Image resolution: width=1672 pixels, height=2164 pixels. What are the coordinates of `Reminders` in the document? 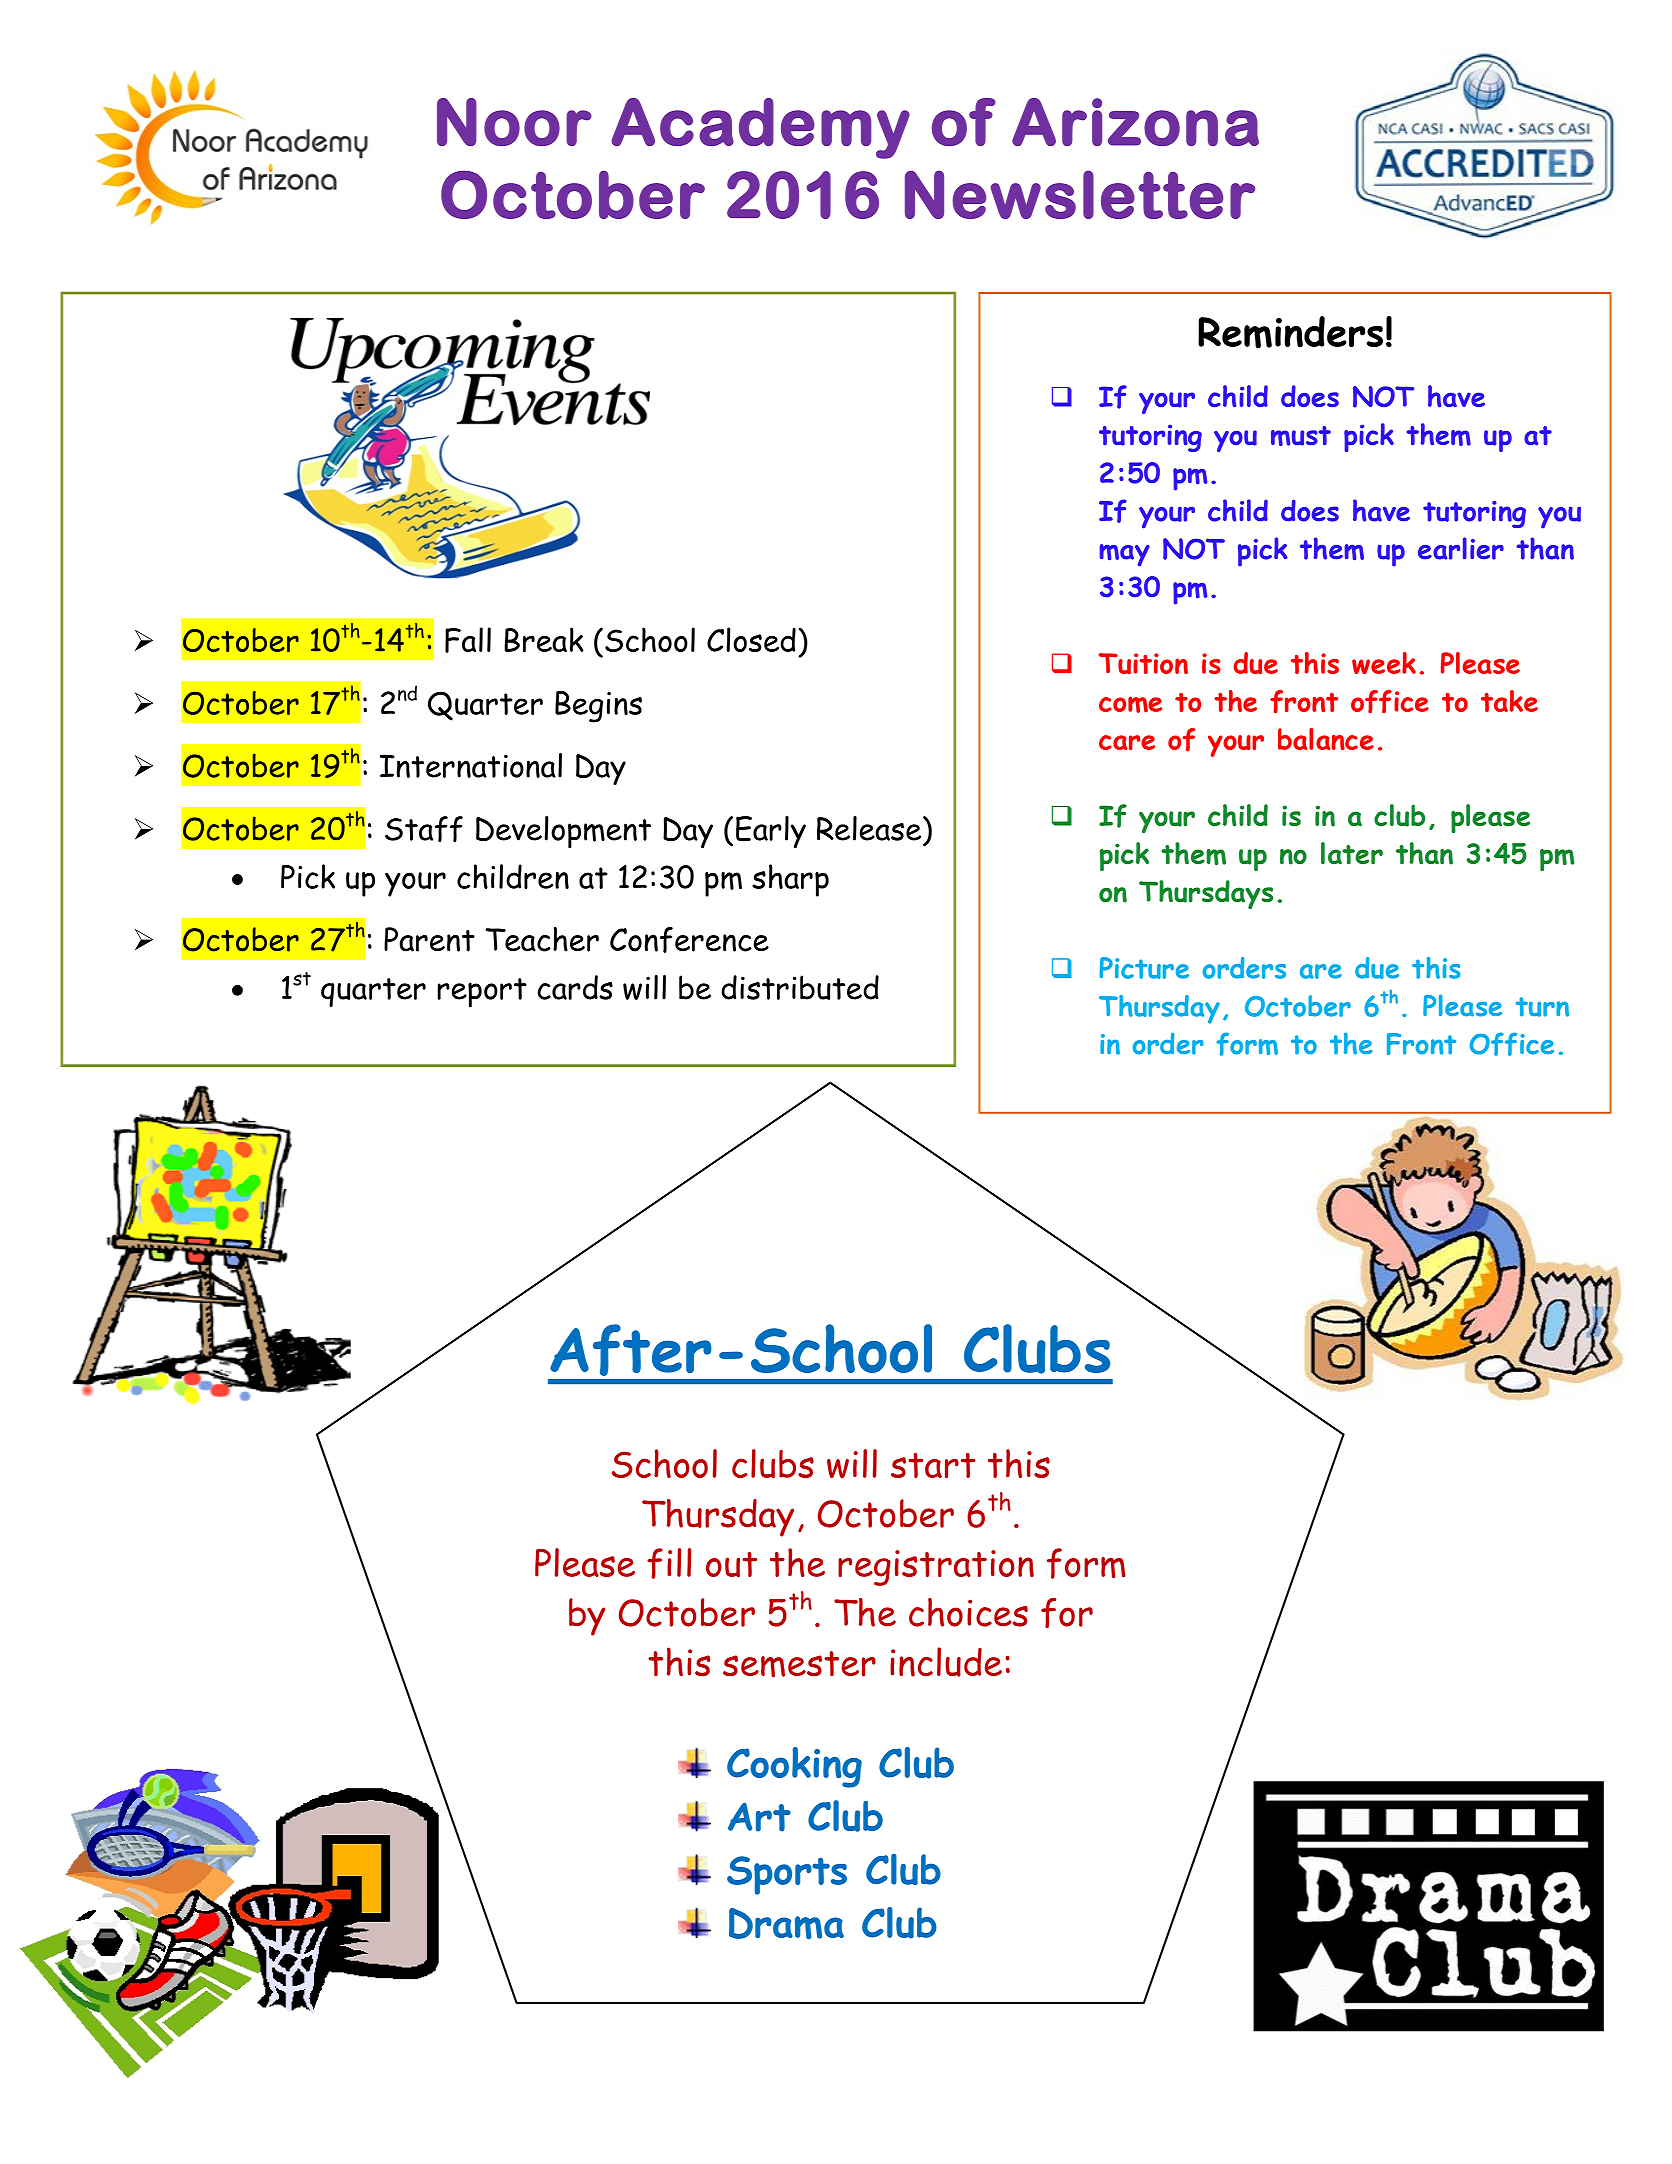 It's located at (1290, 332).
